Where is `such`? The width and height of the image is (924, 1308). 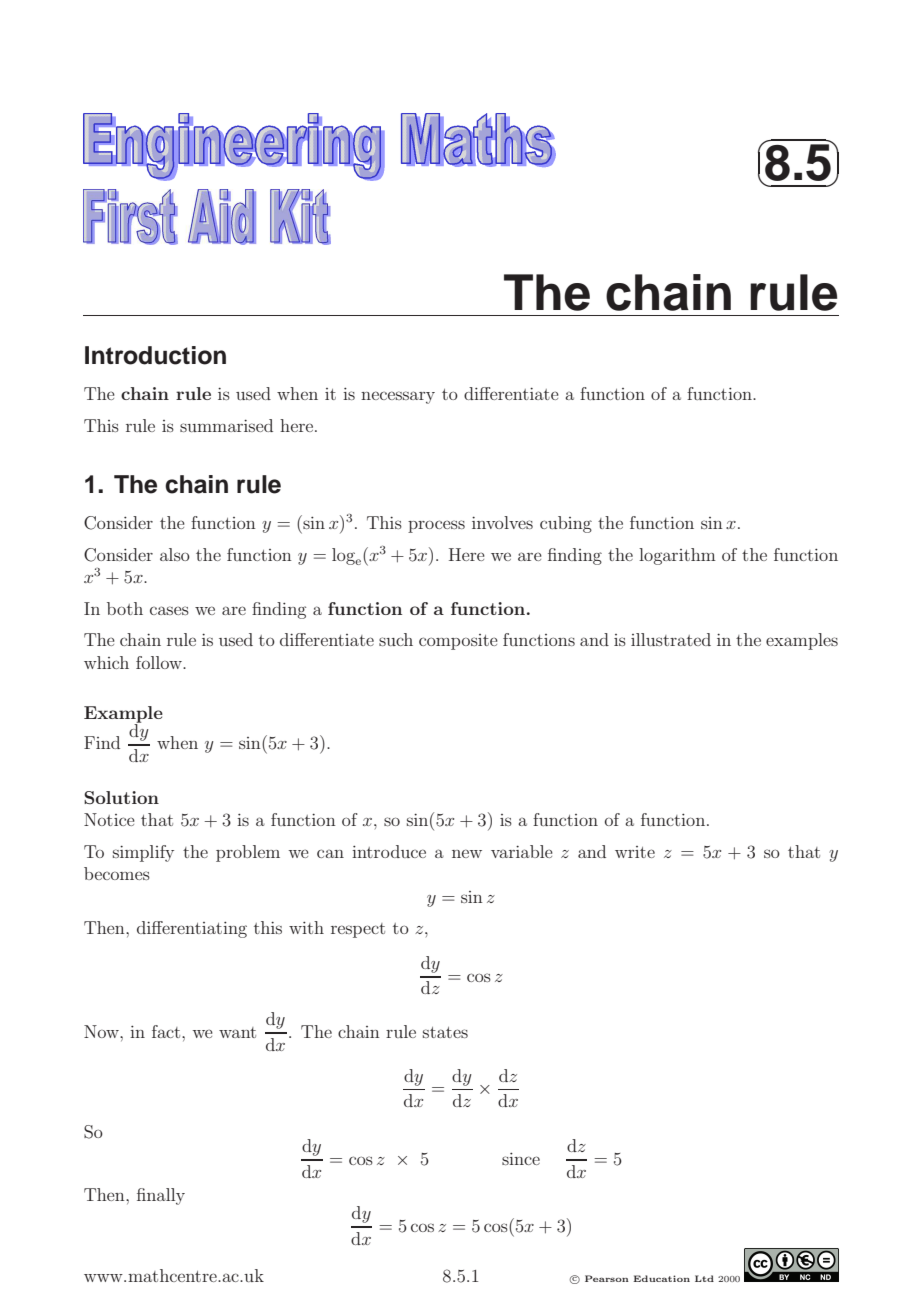
such is located at coordinates (396, 639).
